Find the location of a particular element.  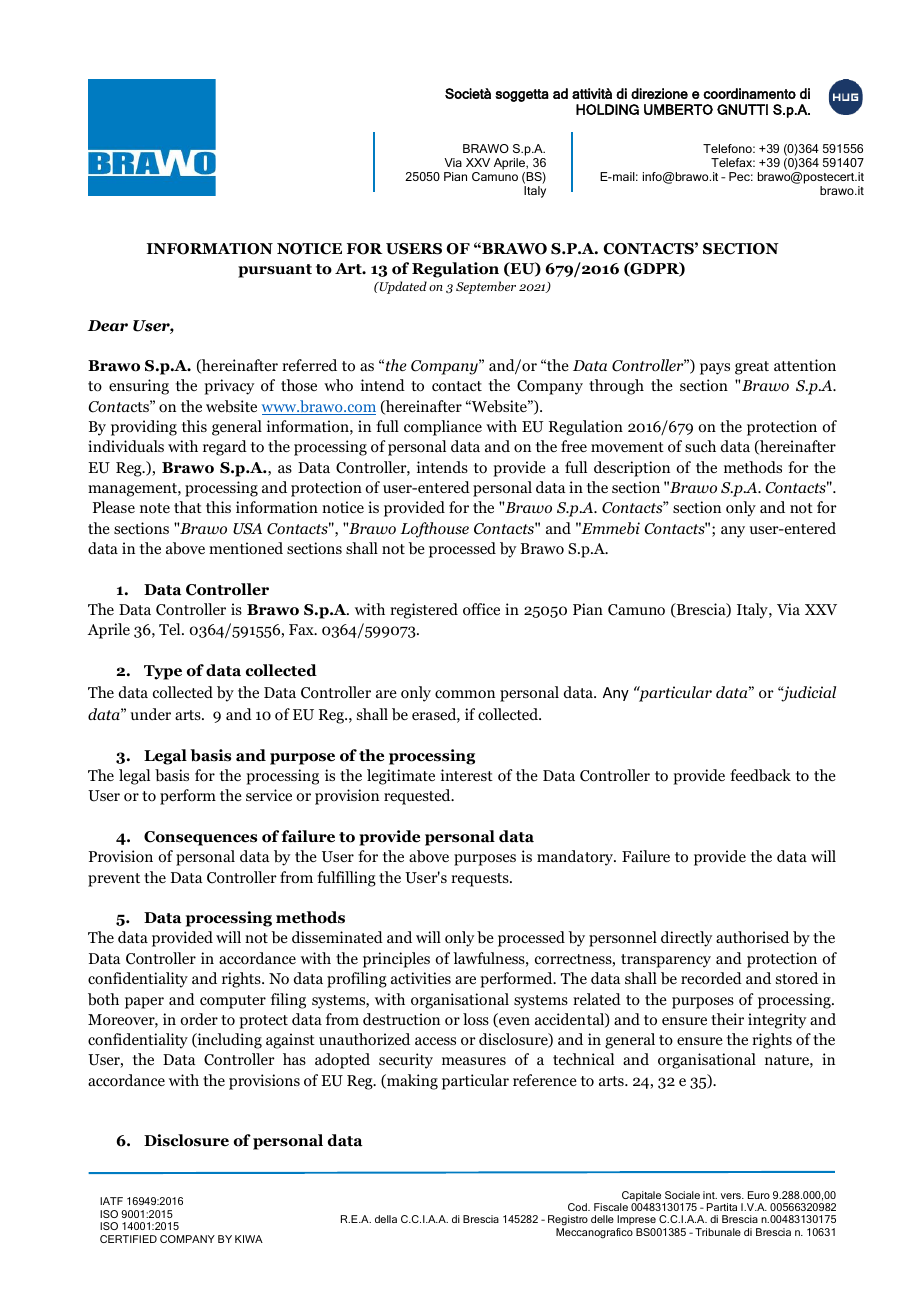

authorised is located at coordinates (752, 937).
